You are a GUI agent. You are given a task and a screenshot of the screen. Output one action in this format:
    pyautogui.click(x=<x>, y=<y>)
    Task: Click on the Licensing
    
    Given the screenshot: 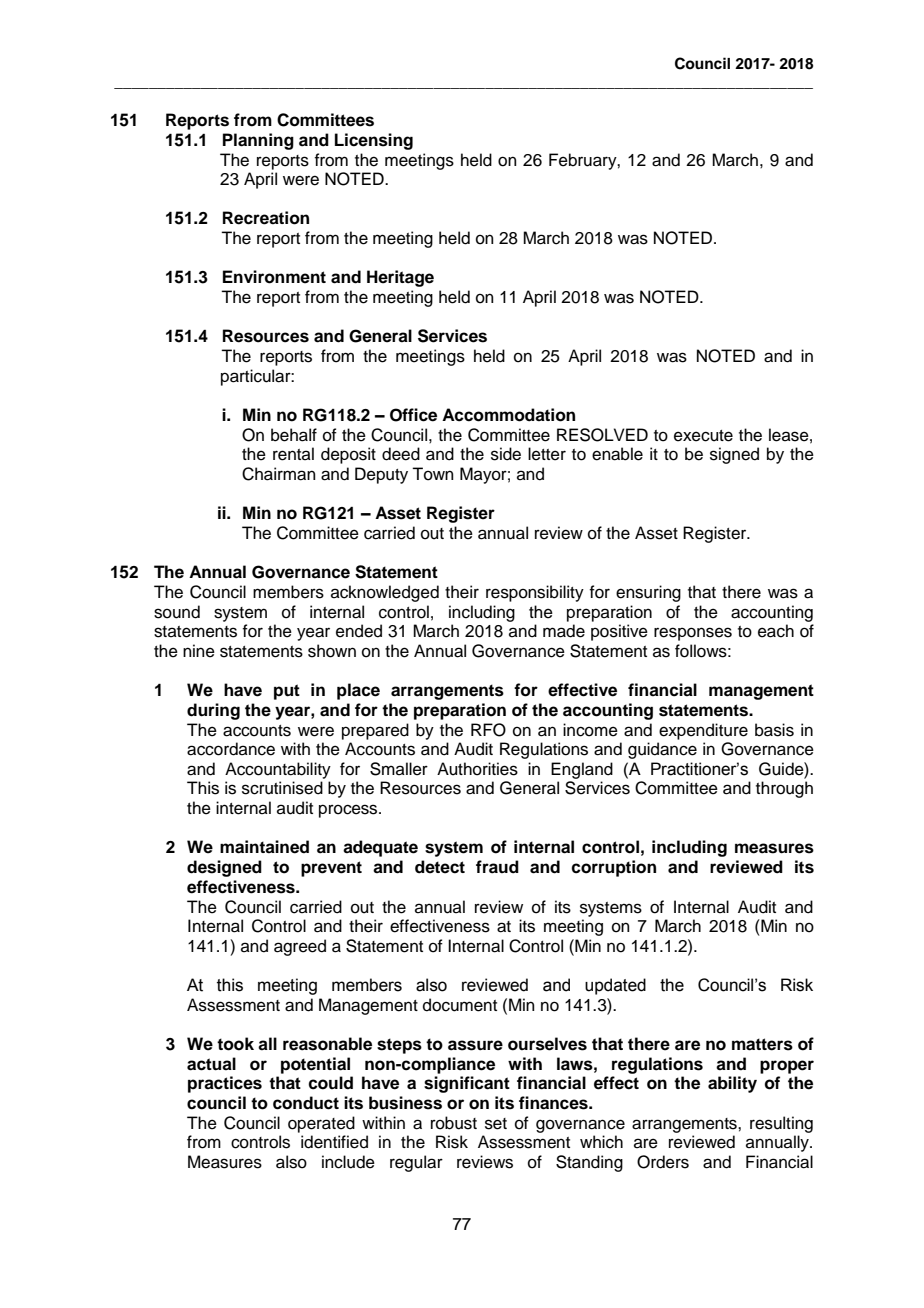 What is the action you would take?
    pyautogui.click(x=374, y=141)
